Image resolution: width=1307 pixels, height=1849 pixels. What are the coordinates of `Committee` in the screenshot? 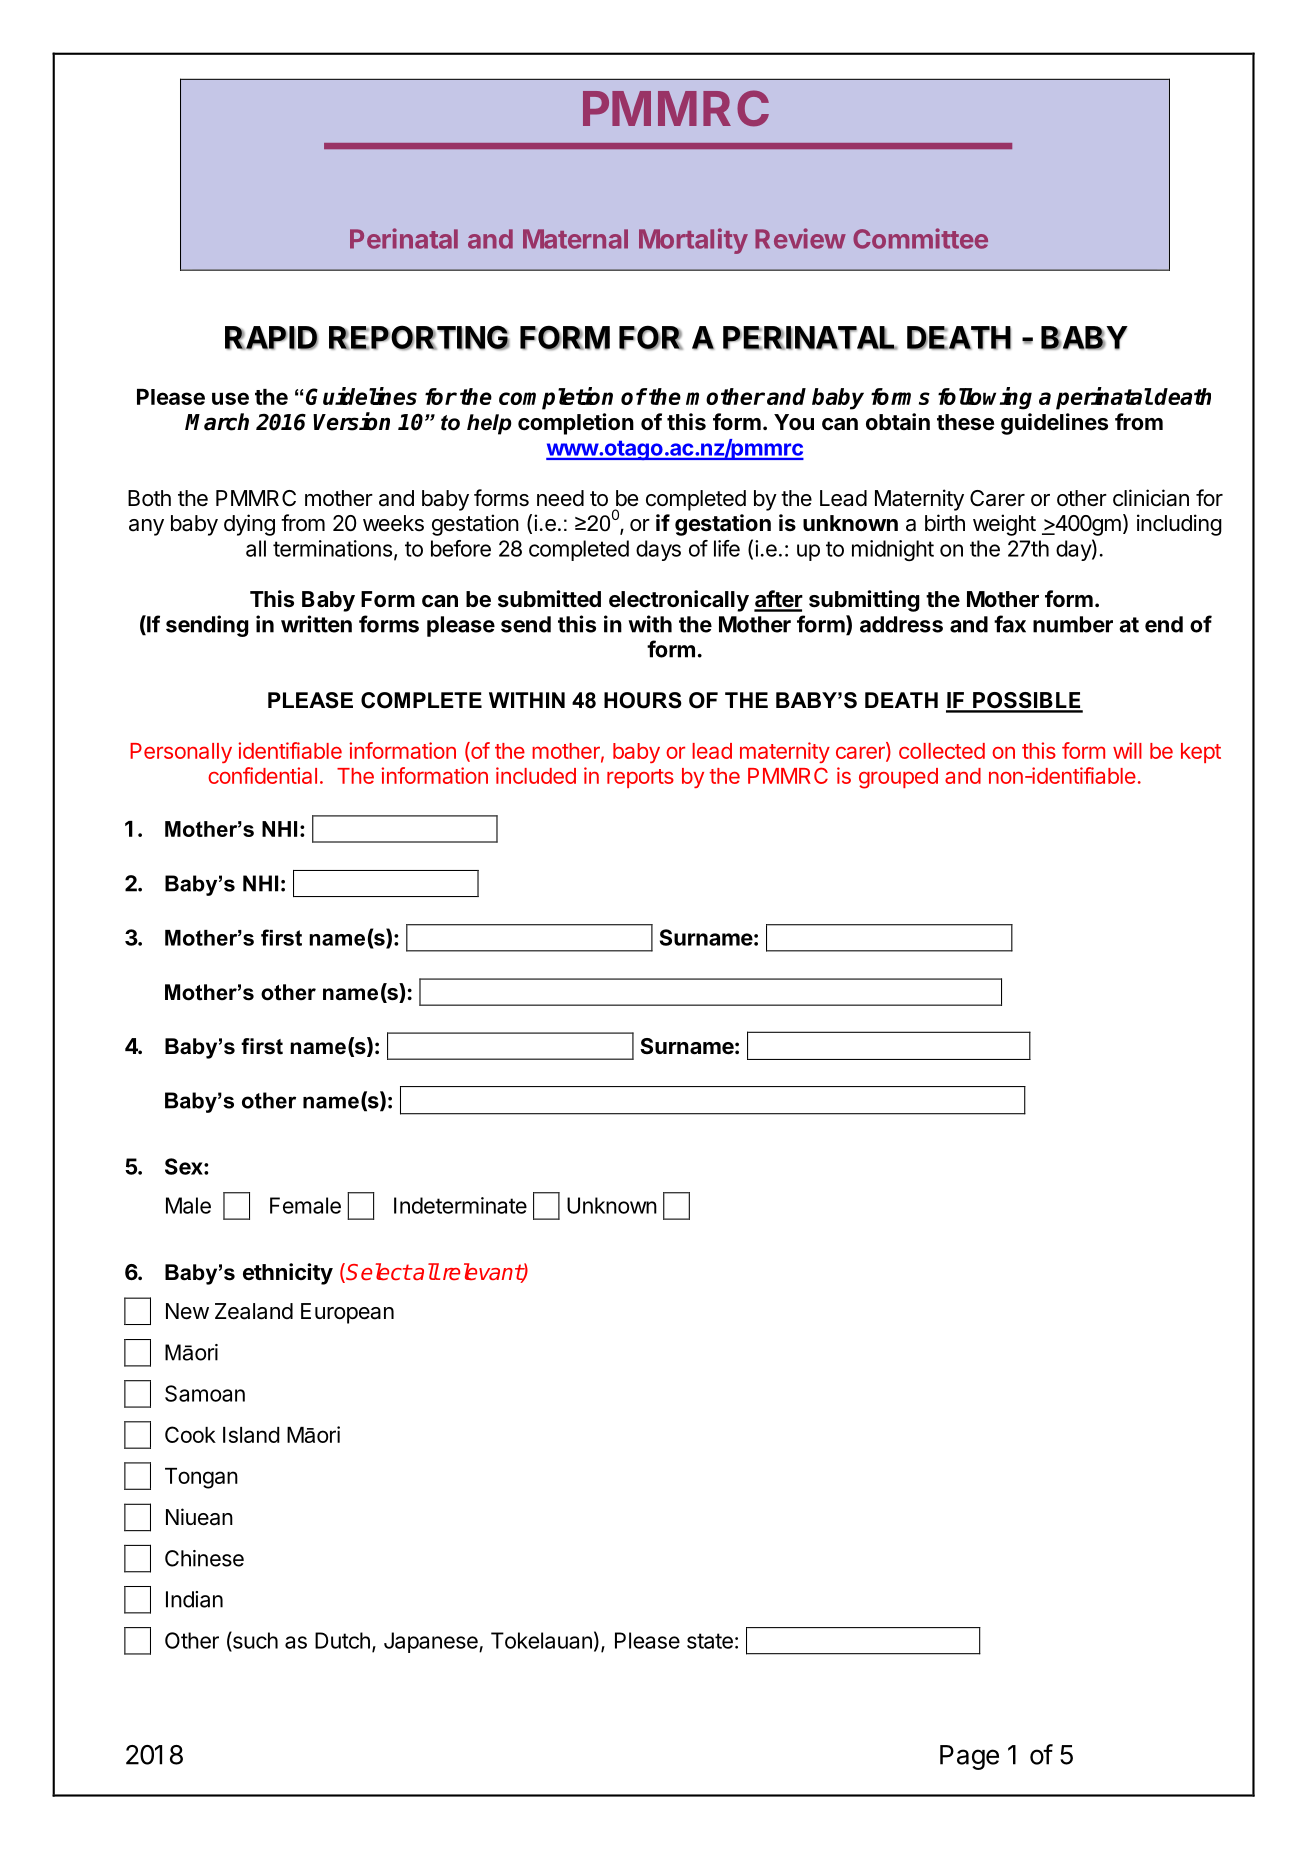 It's located at (920, 238).
